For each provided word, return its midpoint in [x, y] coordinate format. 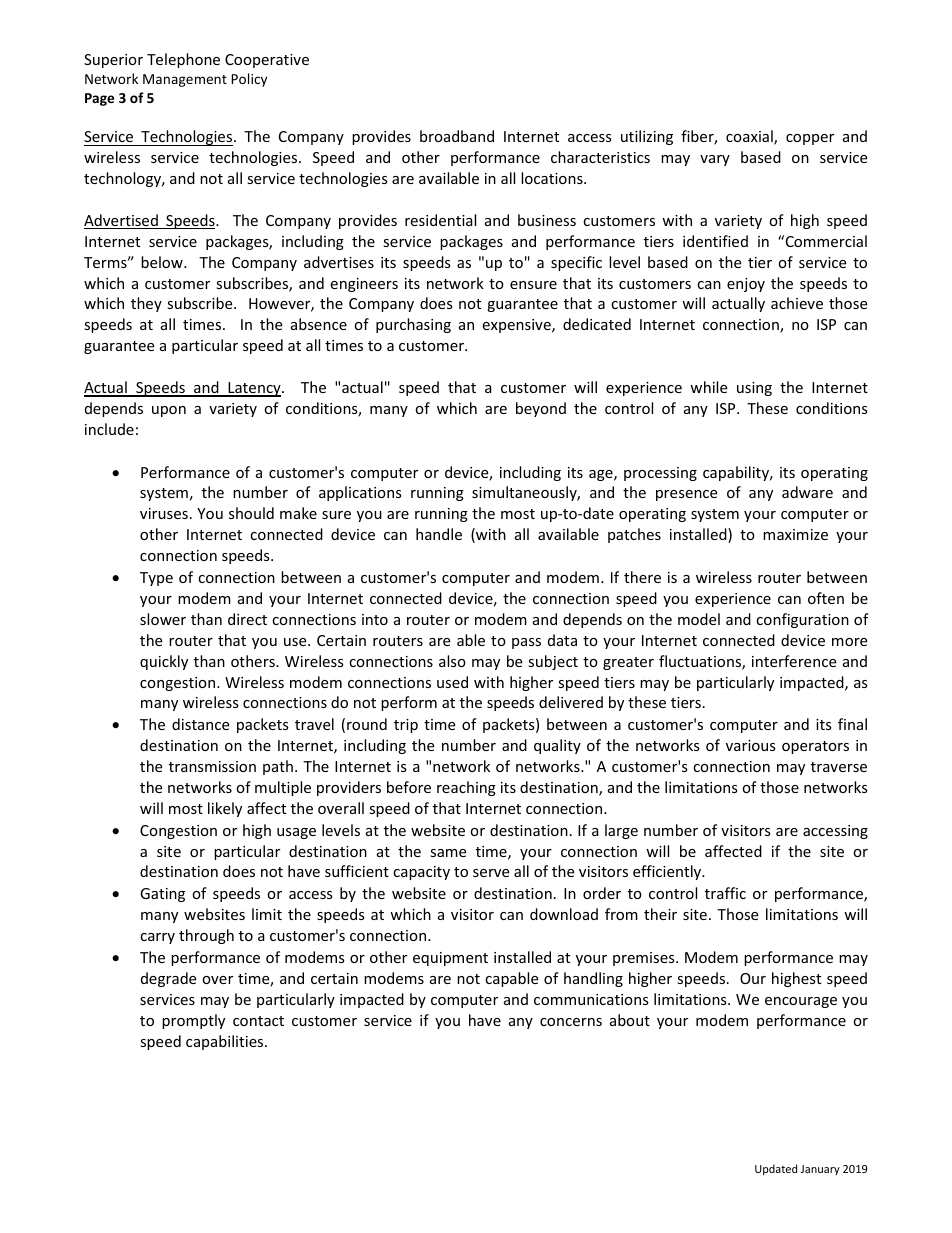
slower [163, 619]
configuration [802, 620]
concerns [571, 1022]
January [820, 1170]
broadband [457, 136]
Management [185, 80]
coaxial [750, 137]
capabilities [226, 1042]
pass [526, 643]
